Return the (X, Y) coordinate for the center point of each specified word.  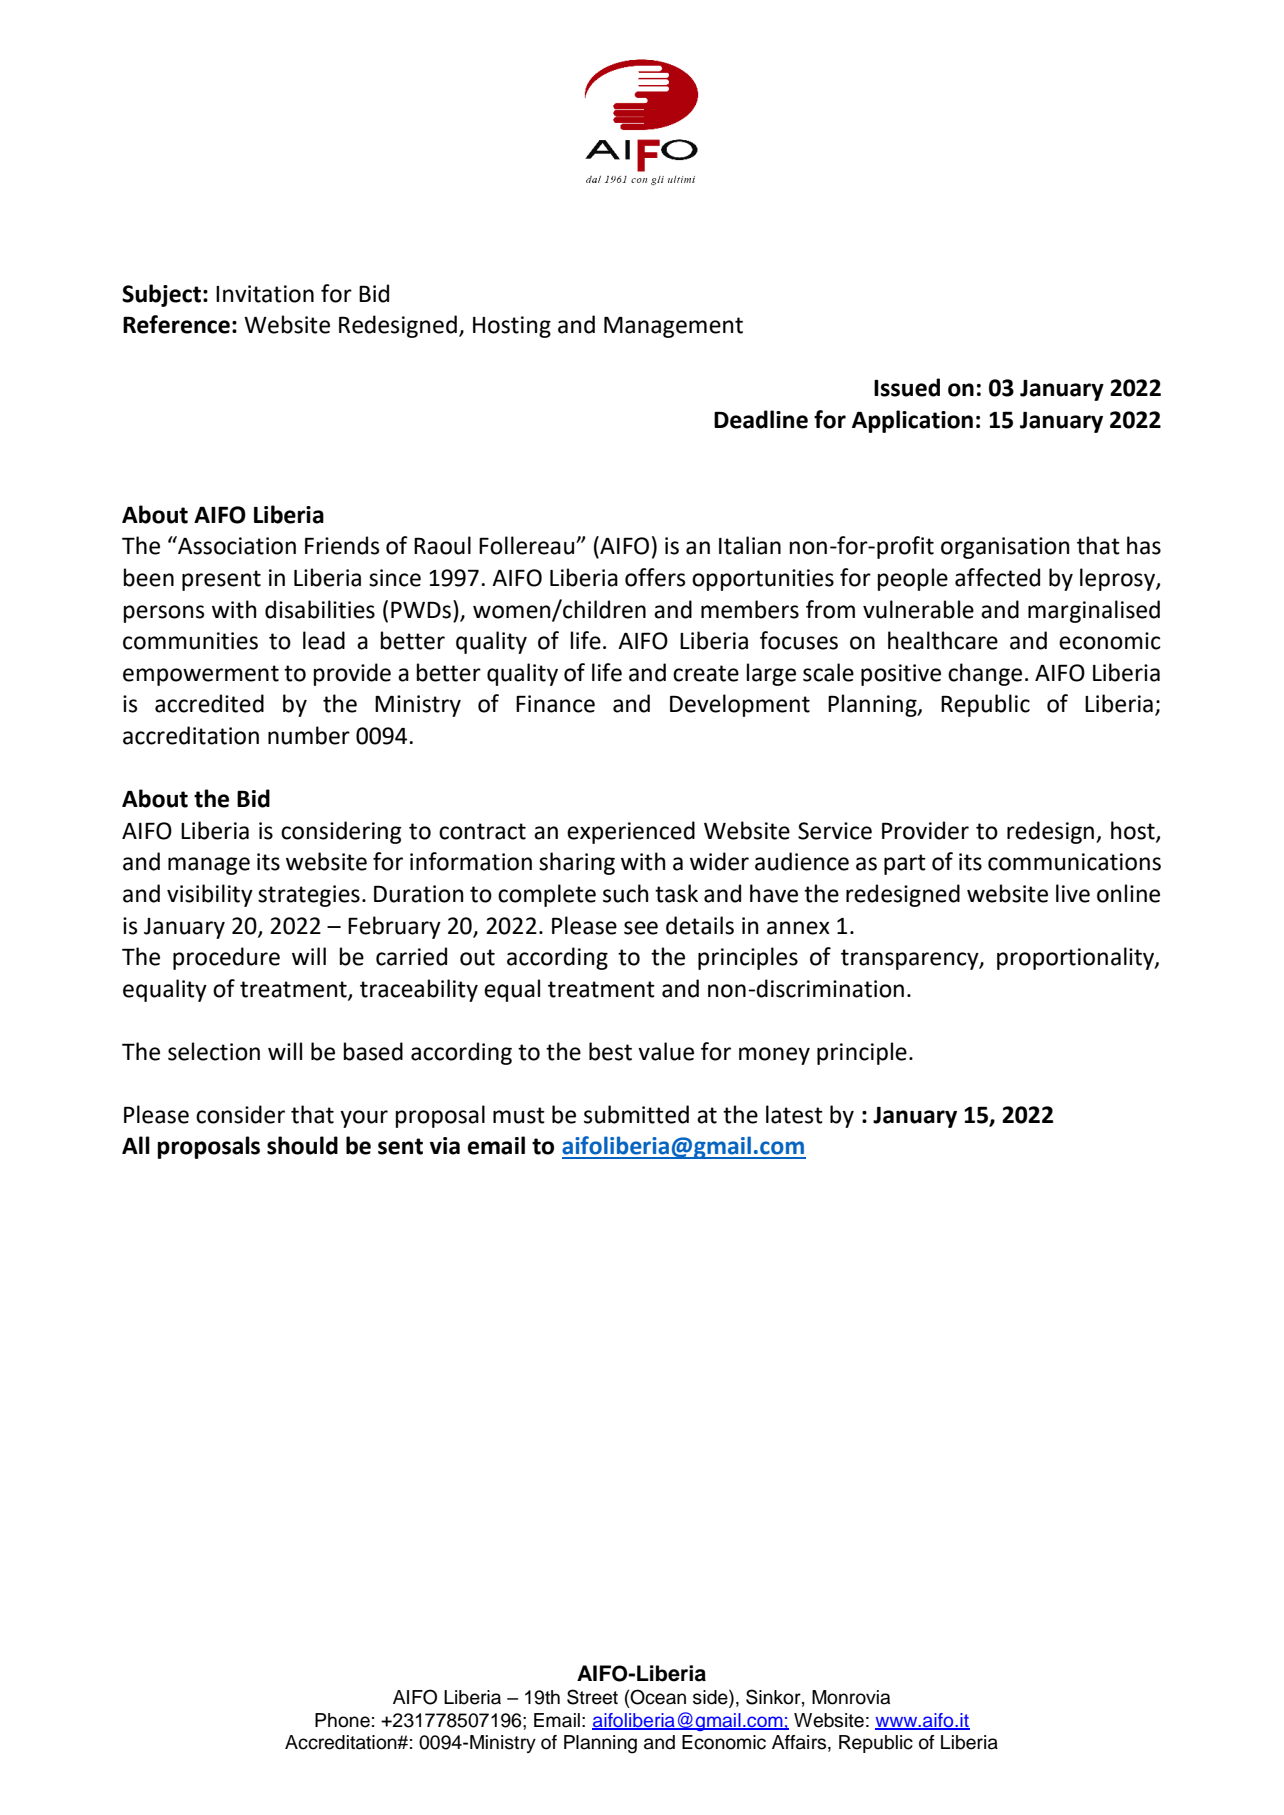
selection (214, 1051)
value (666, 1051)
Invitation (265, 294)
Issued (907, 387)
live (1073, 893)
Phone (342, 1720)
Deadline (761, 419)
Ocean (657, 1697)
